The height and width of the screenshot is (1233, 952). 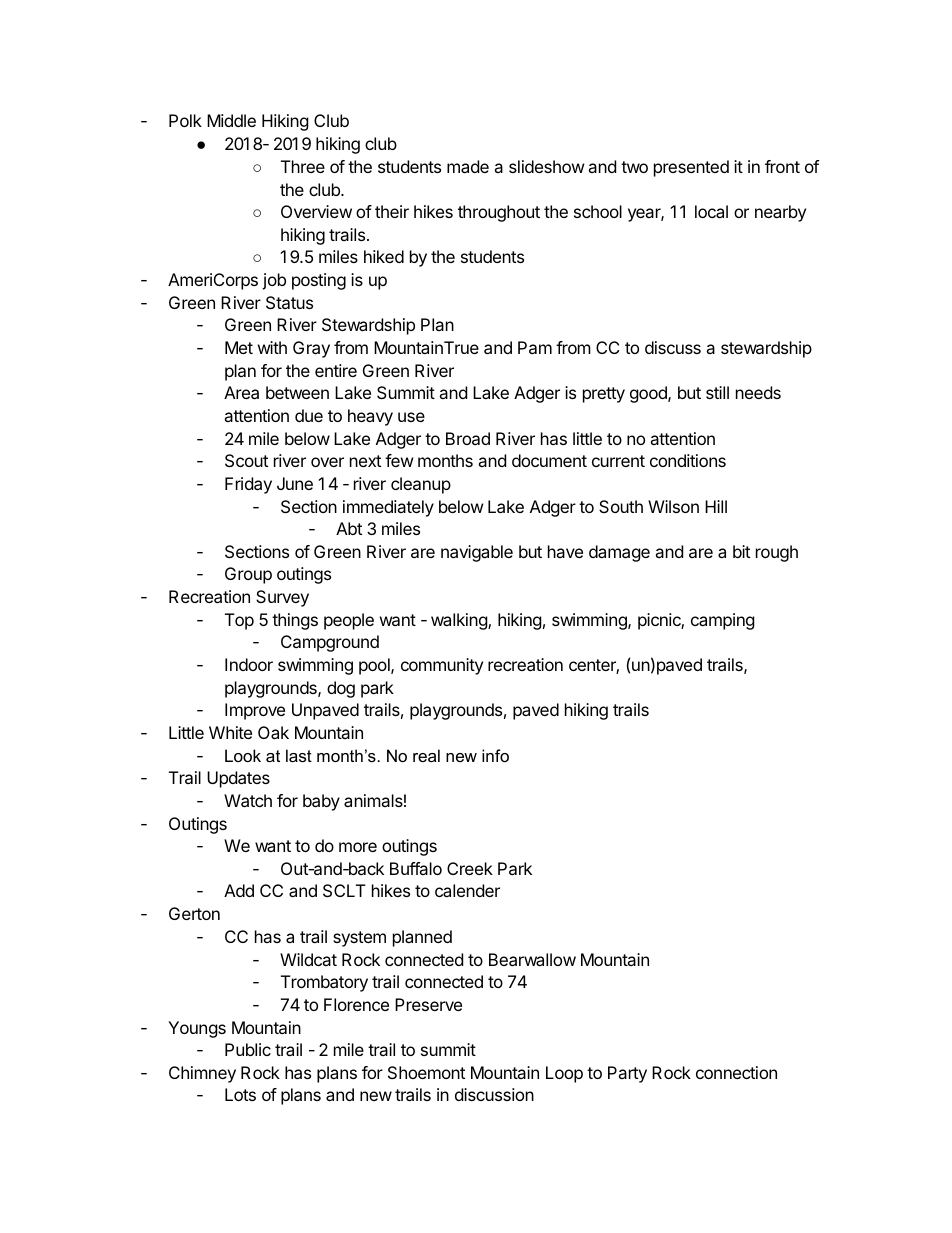 What do you see at coordinates (468, 166) in the screenshot?
I see `made` at bounding box center [468, 166].
